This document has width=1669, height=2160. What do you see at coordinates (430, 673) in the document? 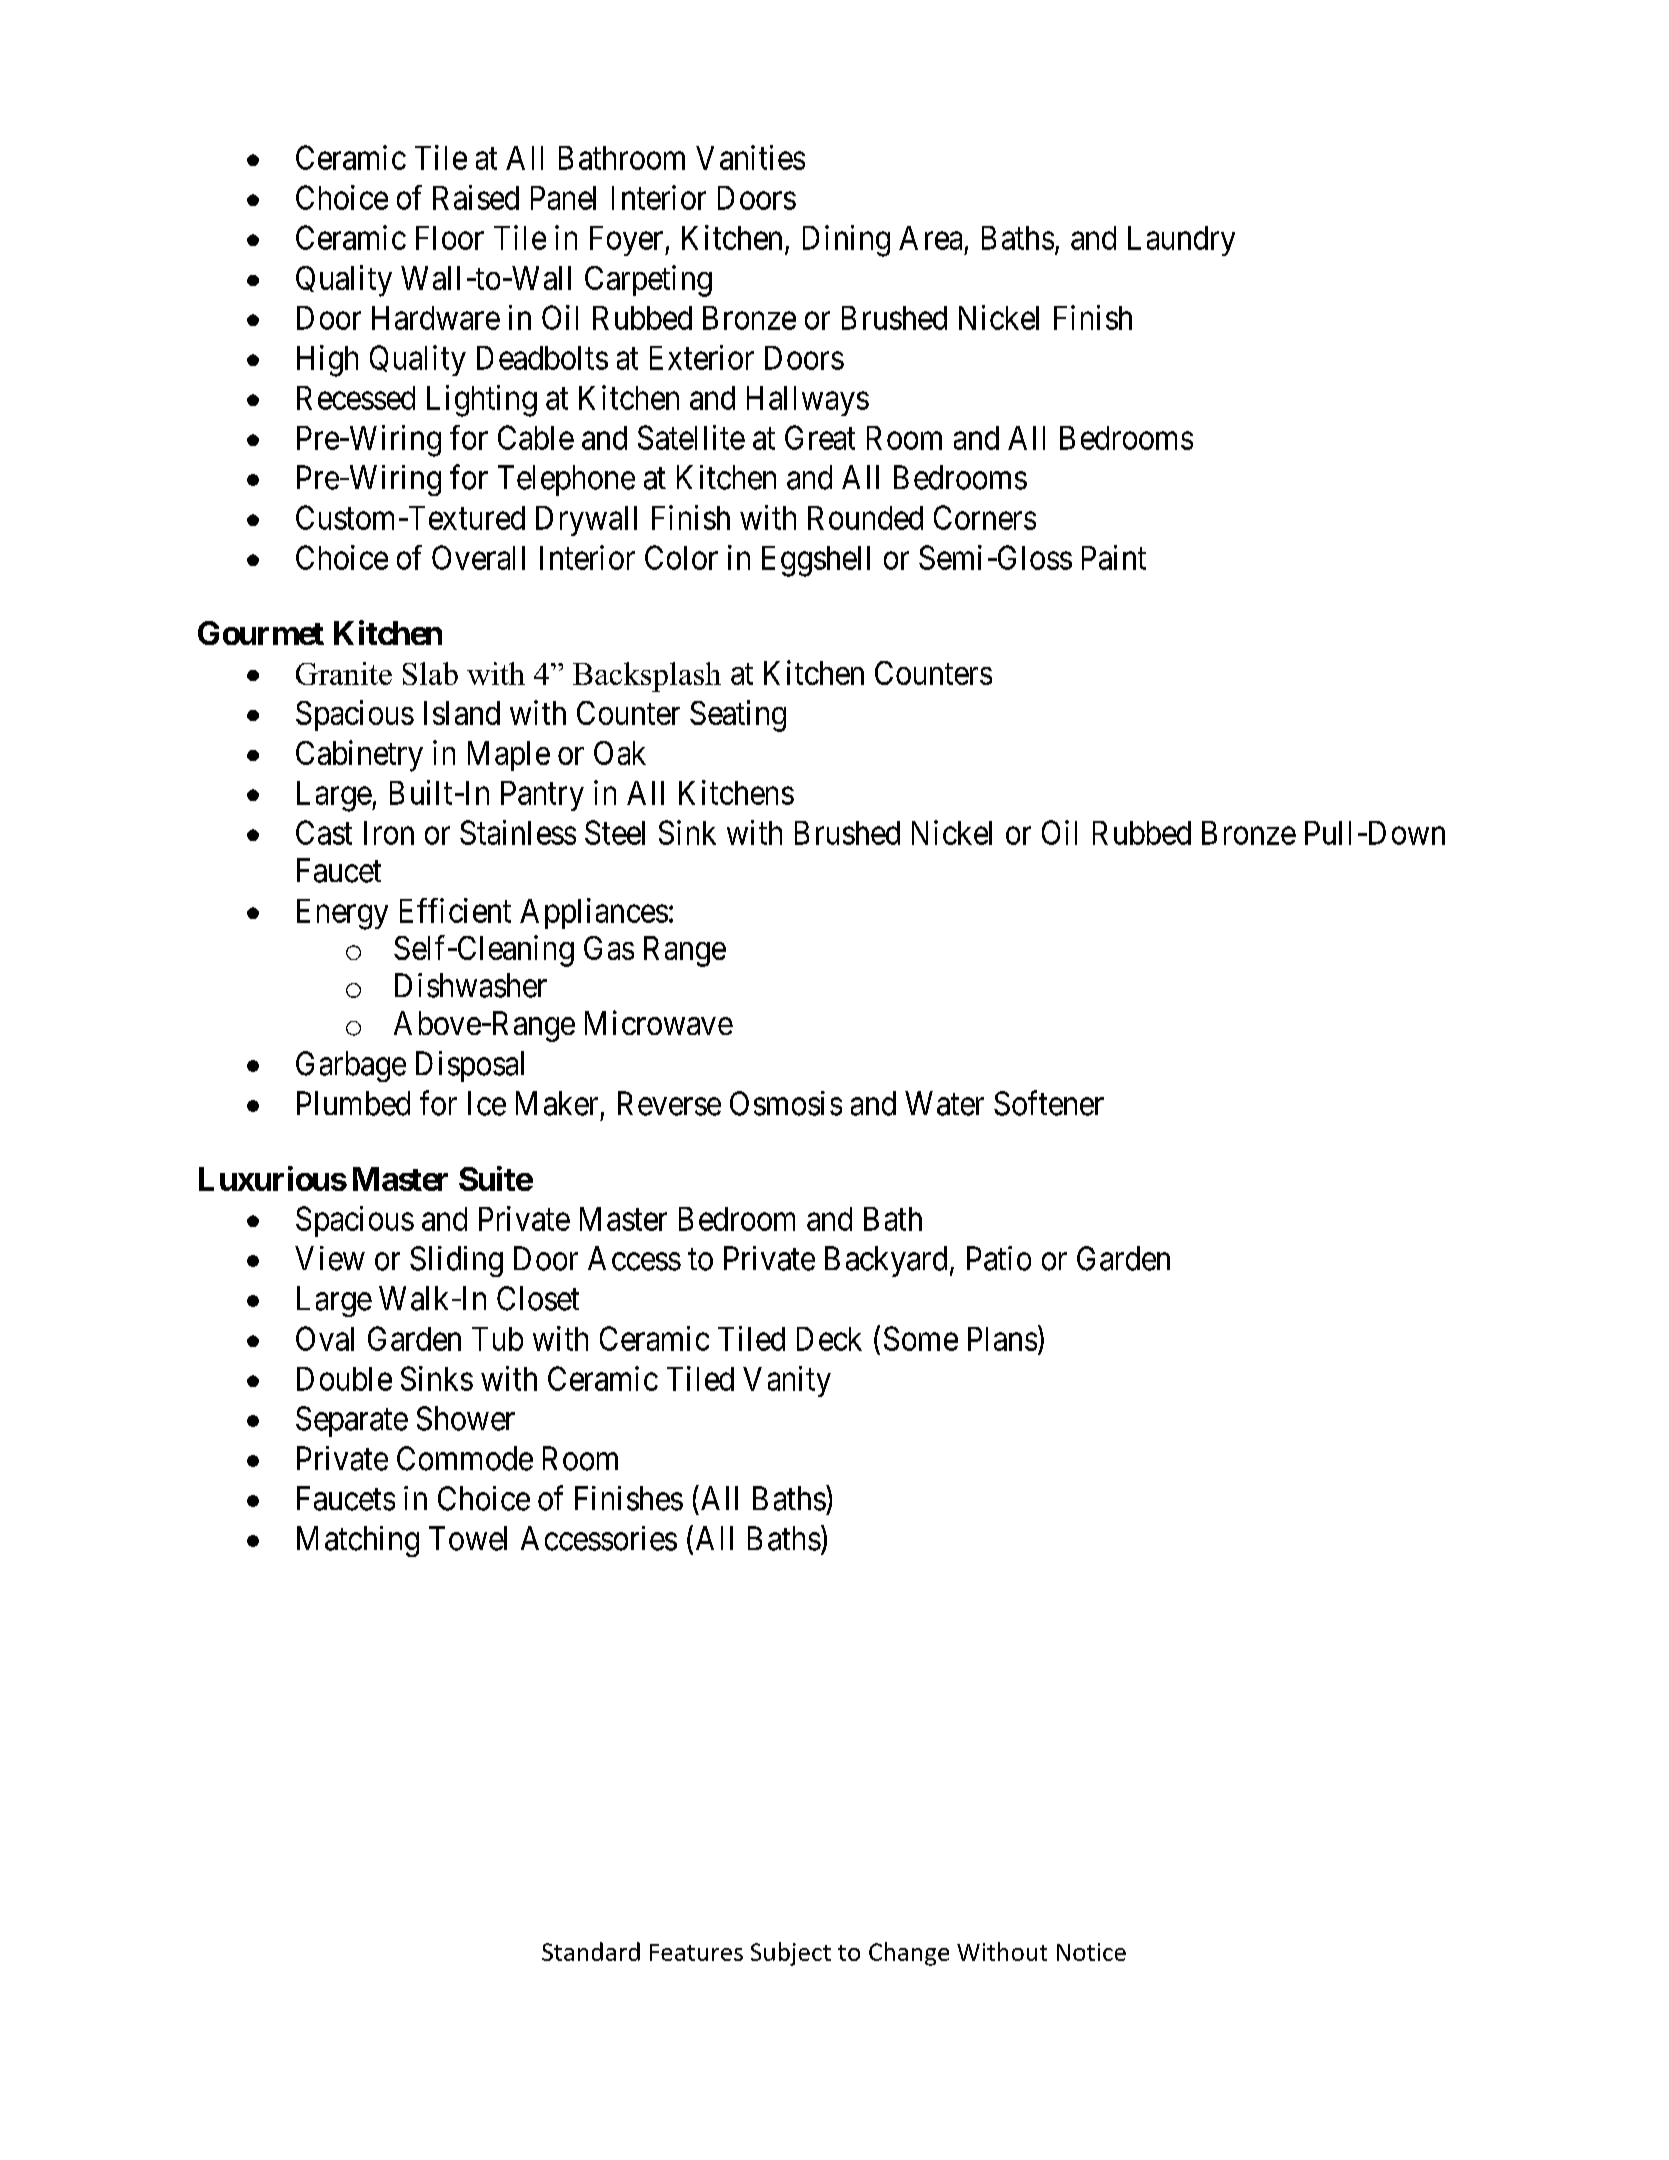
I see `Slab` at bounding box center [430, 673].
